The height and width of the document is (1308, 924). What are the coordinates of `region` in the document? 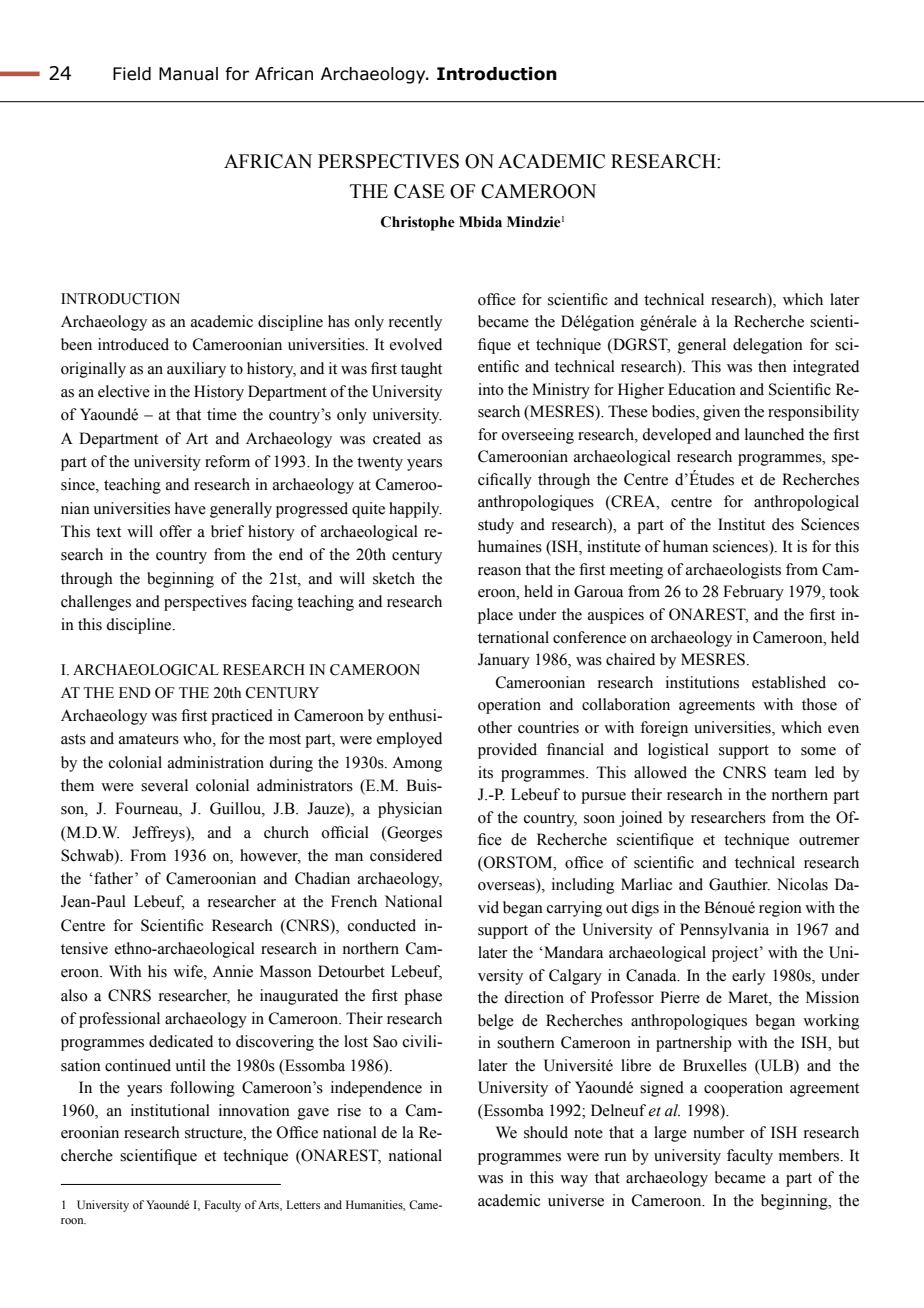 It's located at (780, 909).
